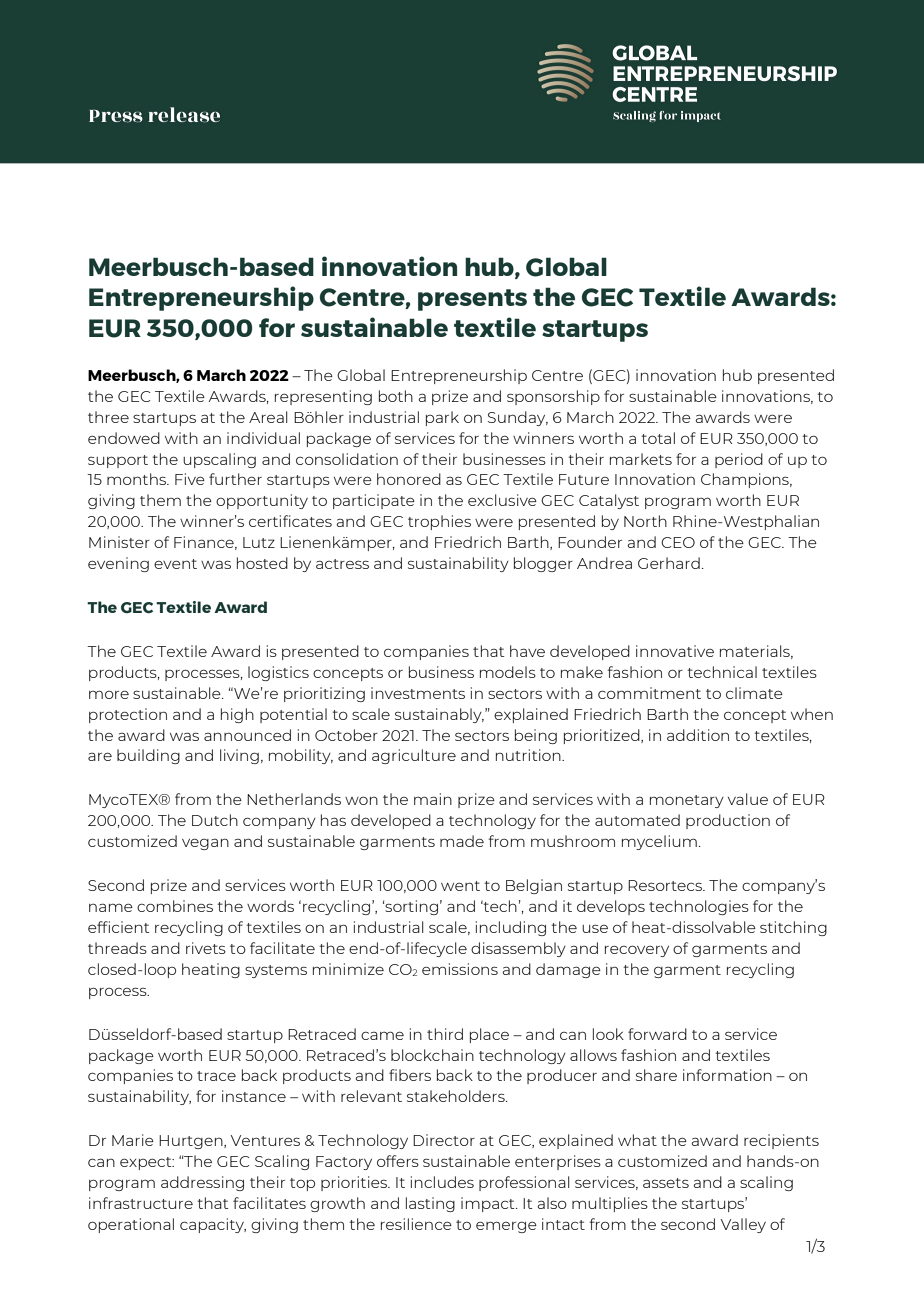 This document has height=1309, width=924. What do you see at coordinates (175, 906) in the document?
I see `combines` at bounding box center [175, 906].
